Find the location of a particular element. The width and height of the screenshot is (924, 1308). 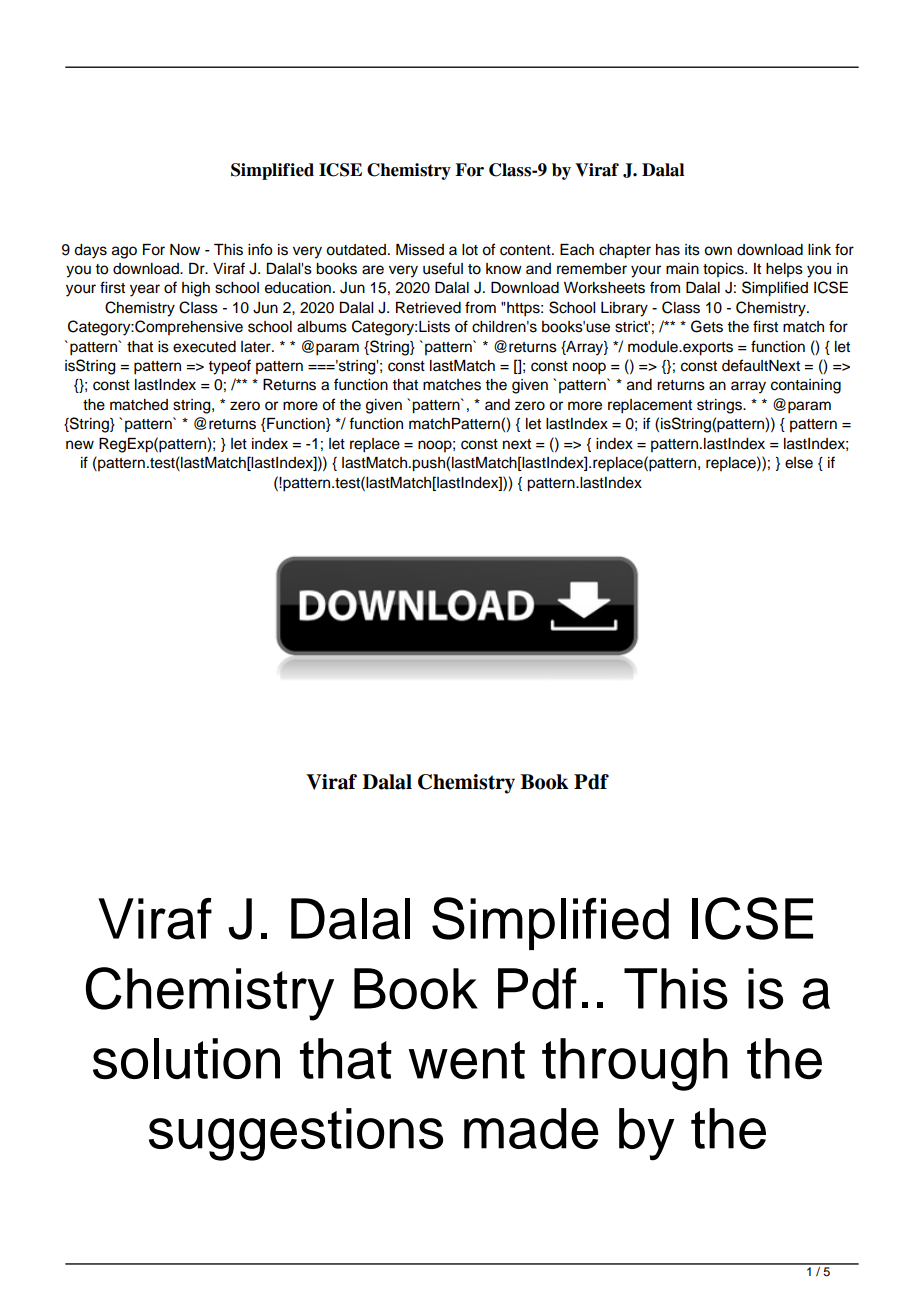

albums is located at coordinates (322, 327).
